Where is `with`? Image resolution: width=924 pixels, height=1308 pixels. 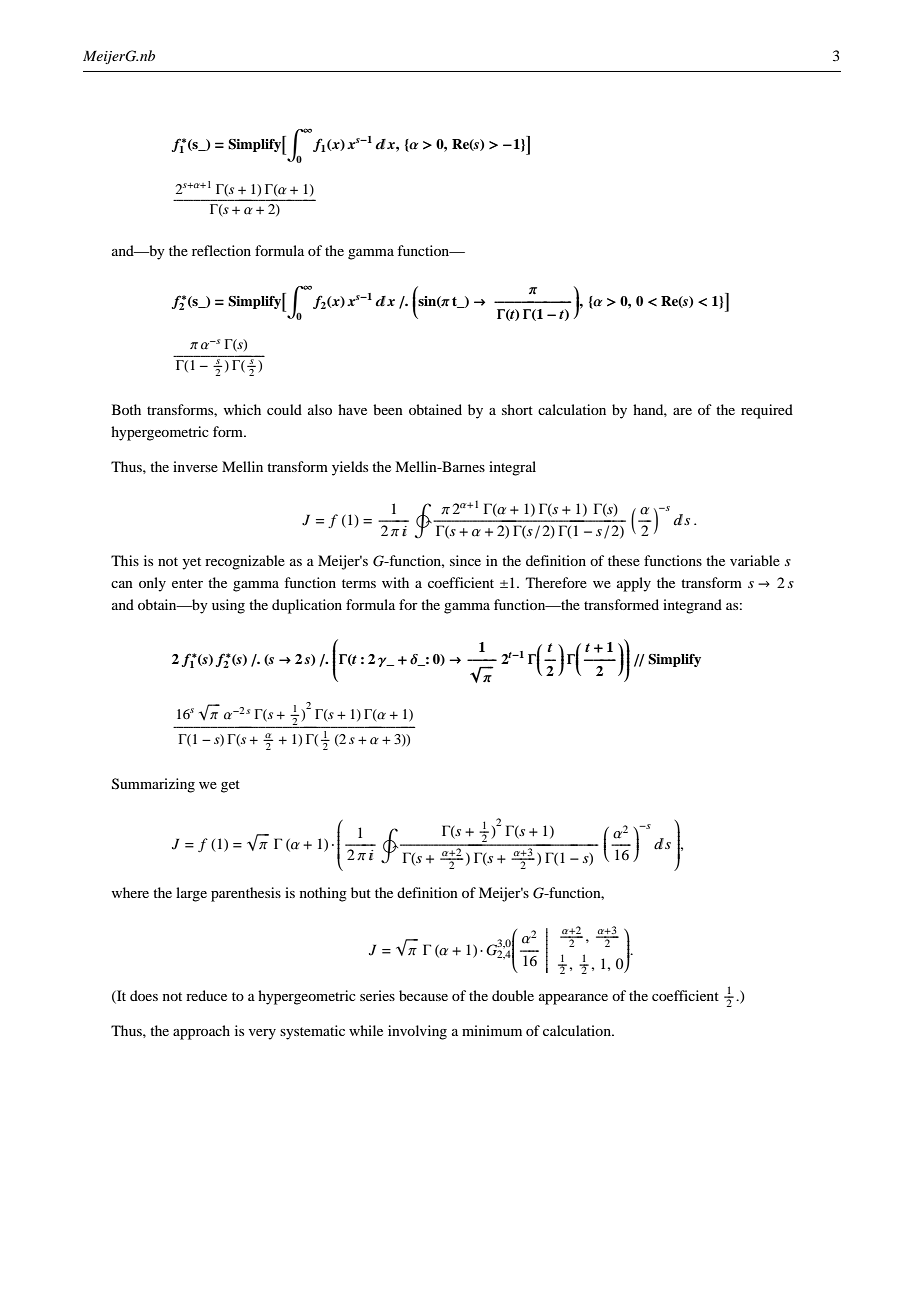
with is located at coordinates (395, 582).
